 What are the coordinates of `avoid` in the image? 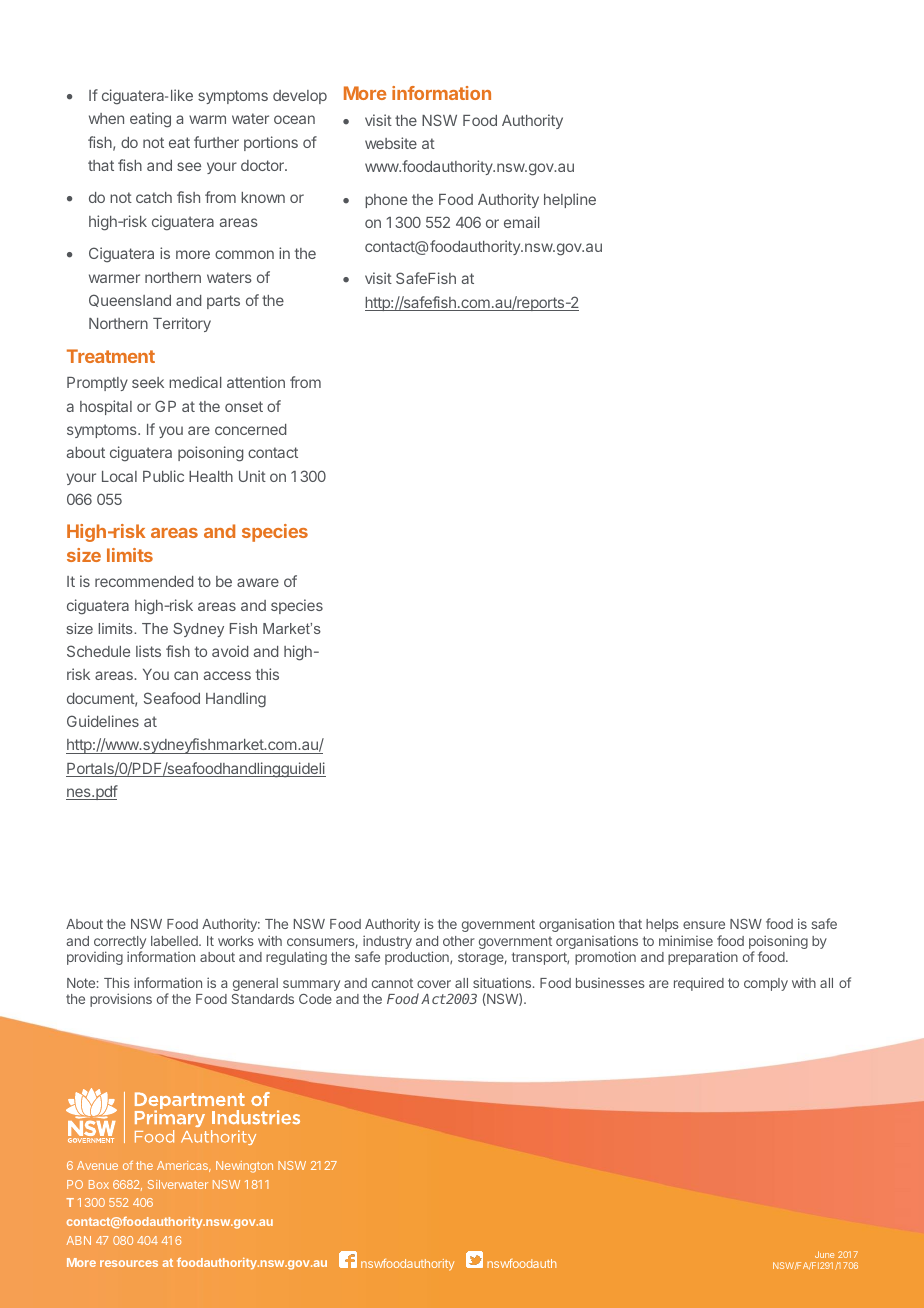 It's located at (230, 651).
